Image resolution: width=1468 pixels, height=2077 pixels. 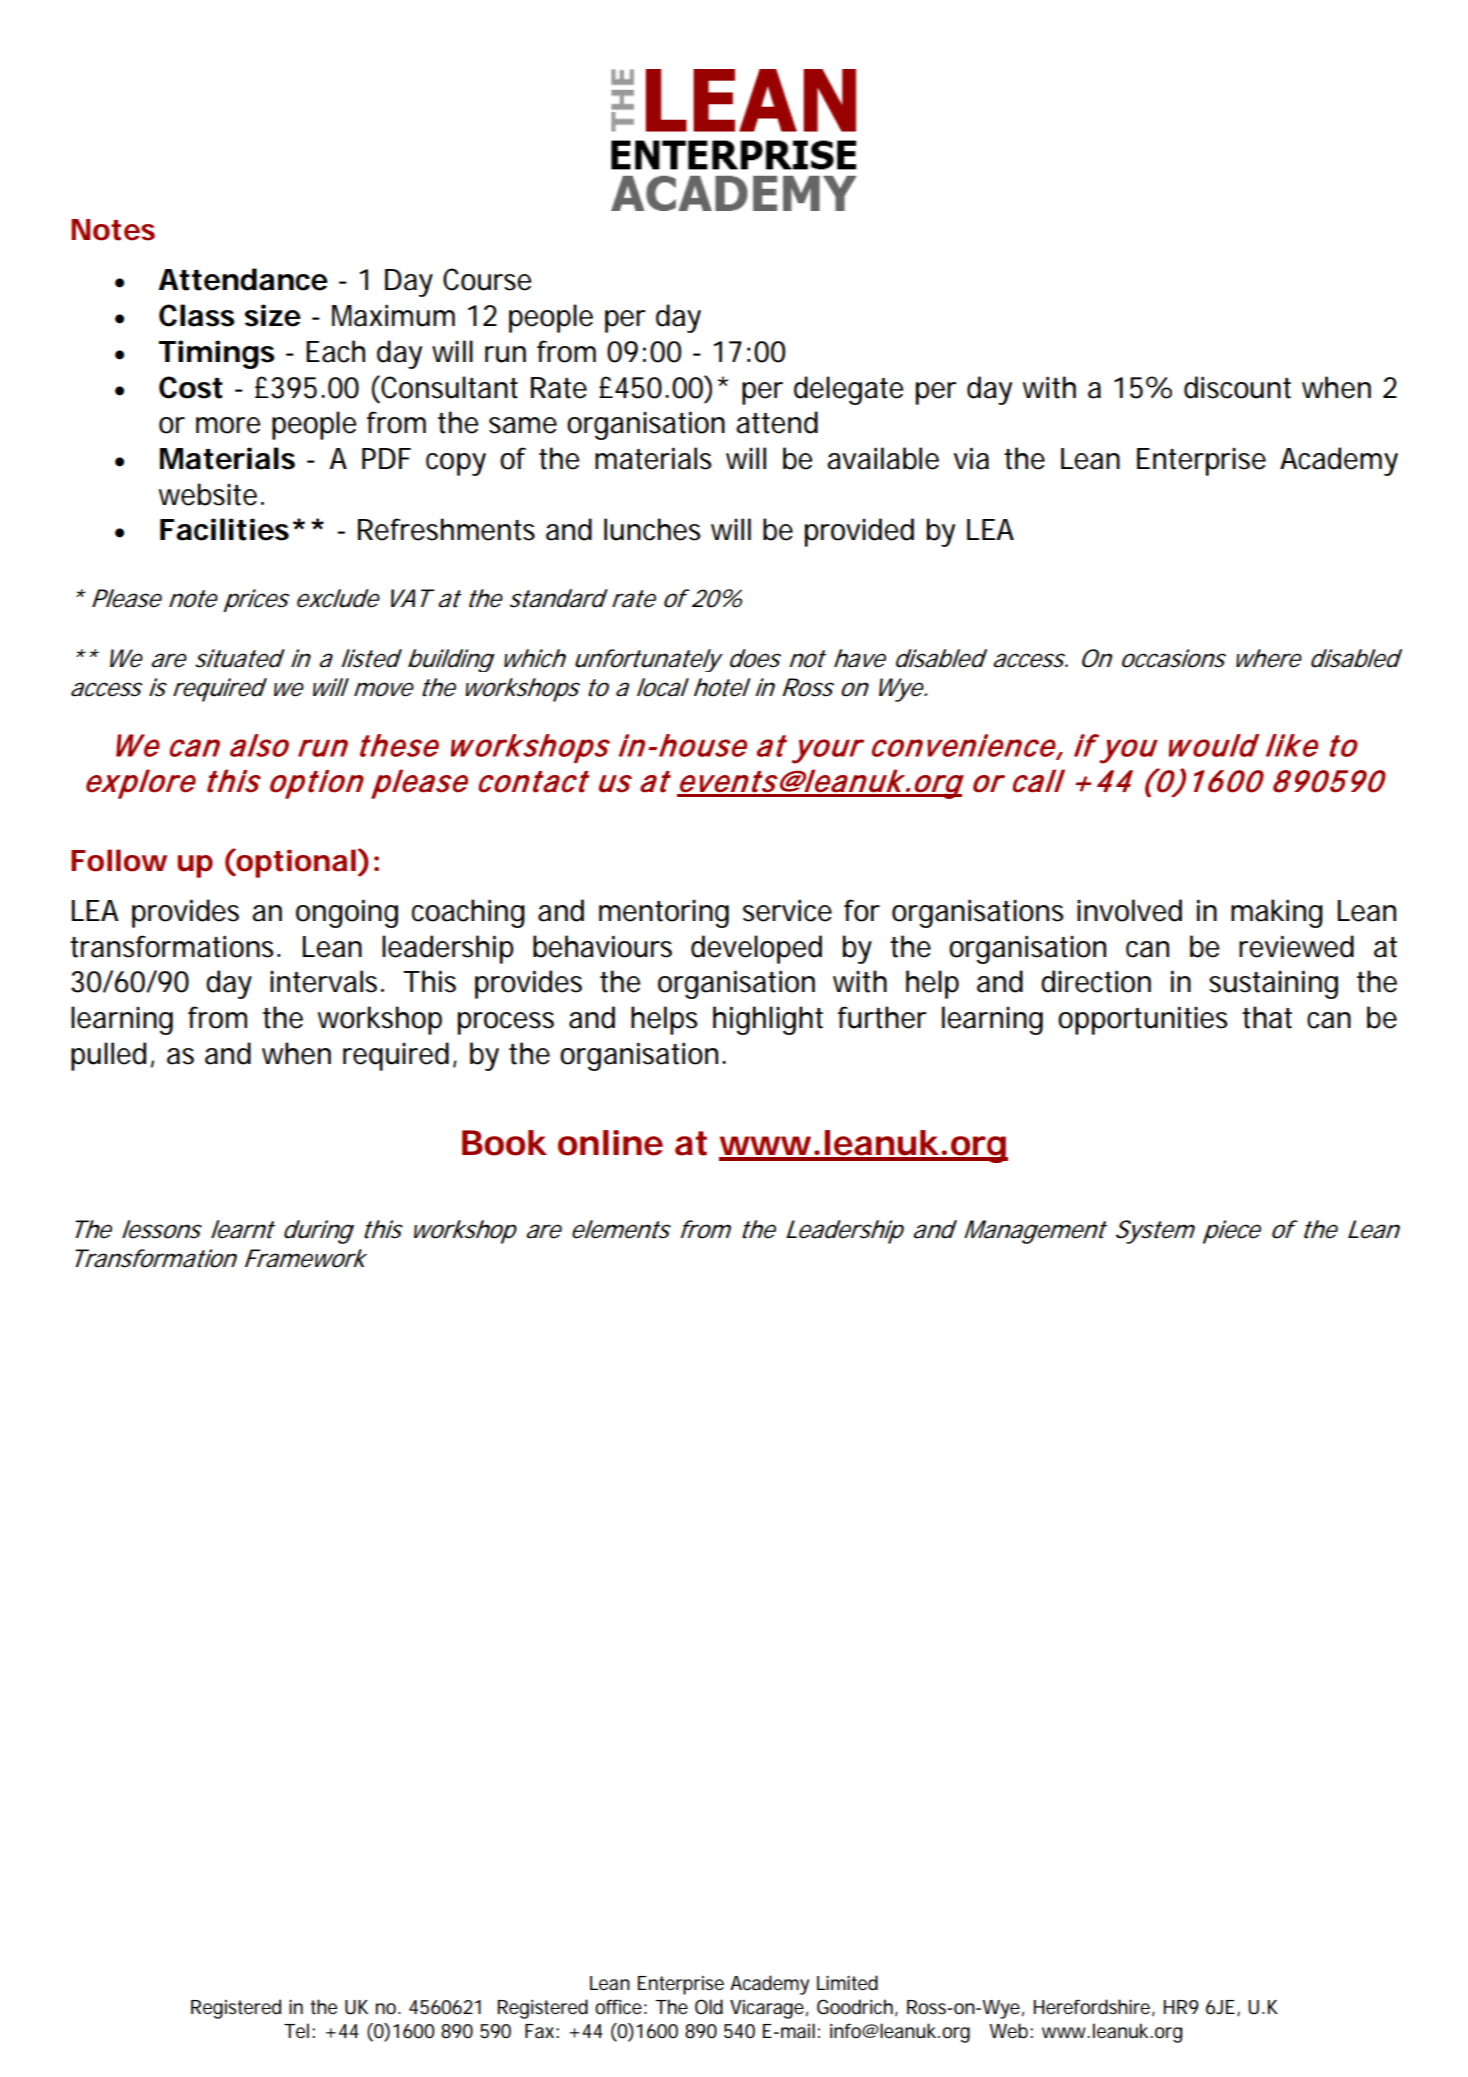 What do you see at coordinates (108, 1056) in the screenshot?
I see `pulled` at bounding box center [108, 1056].
